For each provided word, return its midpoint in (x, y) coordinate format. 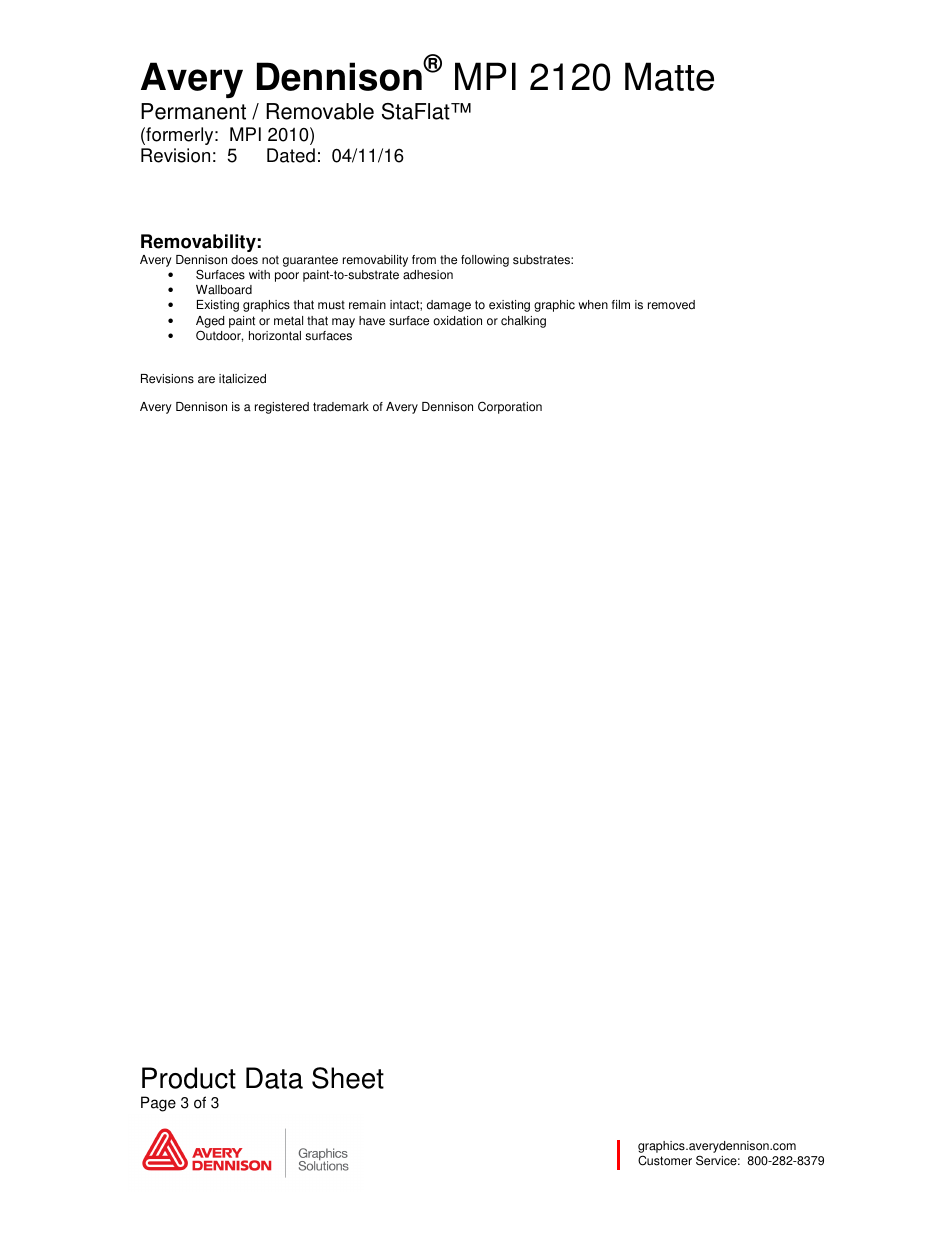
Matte (669, 76)
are (206, 380)
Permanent (193, 111)
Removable (320, 111)
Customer (665, 1160)
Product (189, 1078)
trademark (341, 407)
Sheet (348, 1078)
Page (158, 1104)
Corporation (510, 407)
